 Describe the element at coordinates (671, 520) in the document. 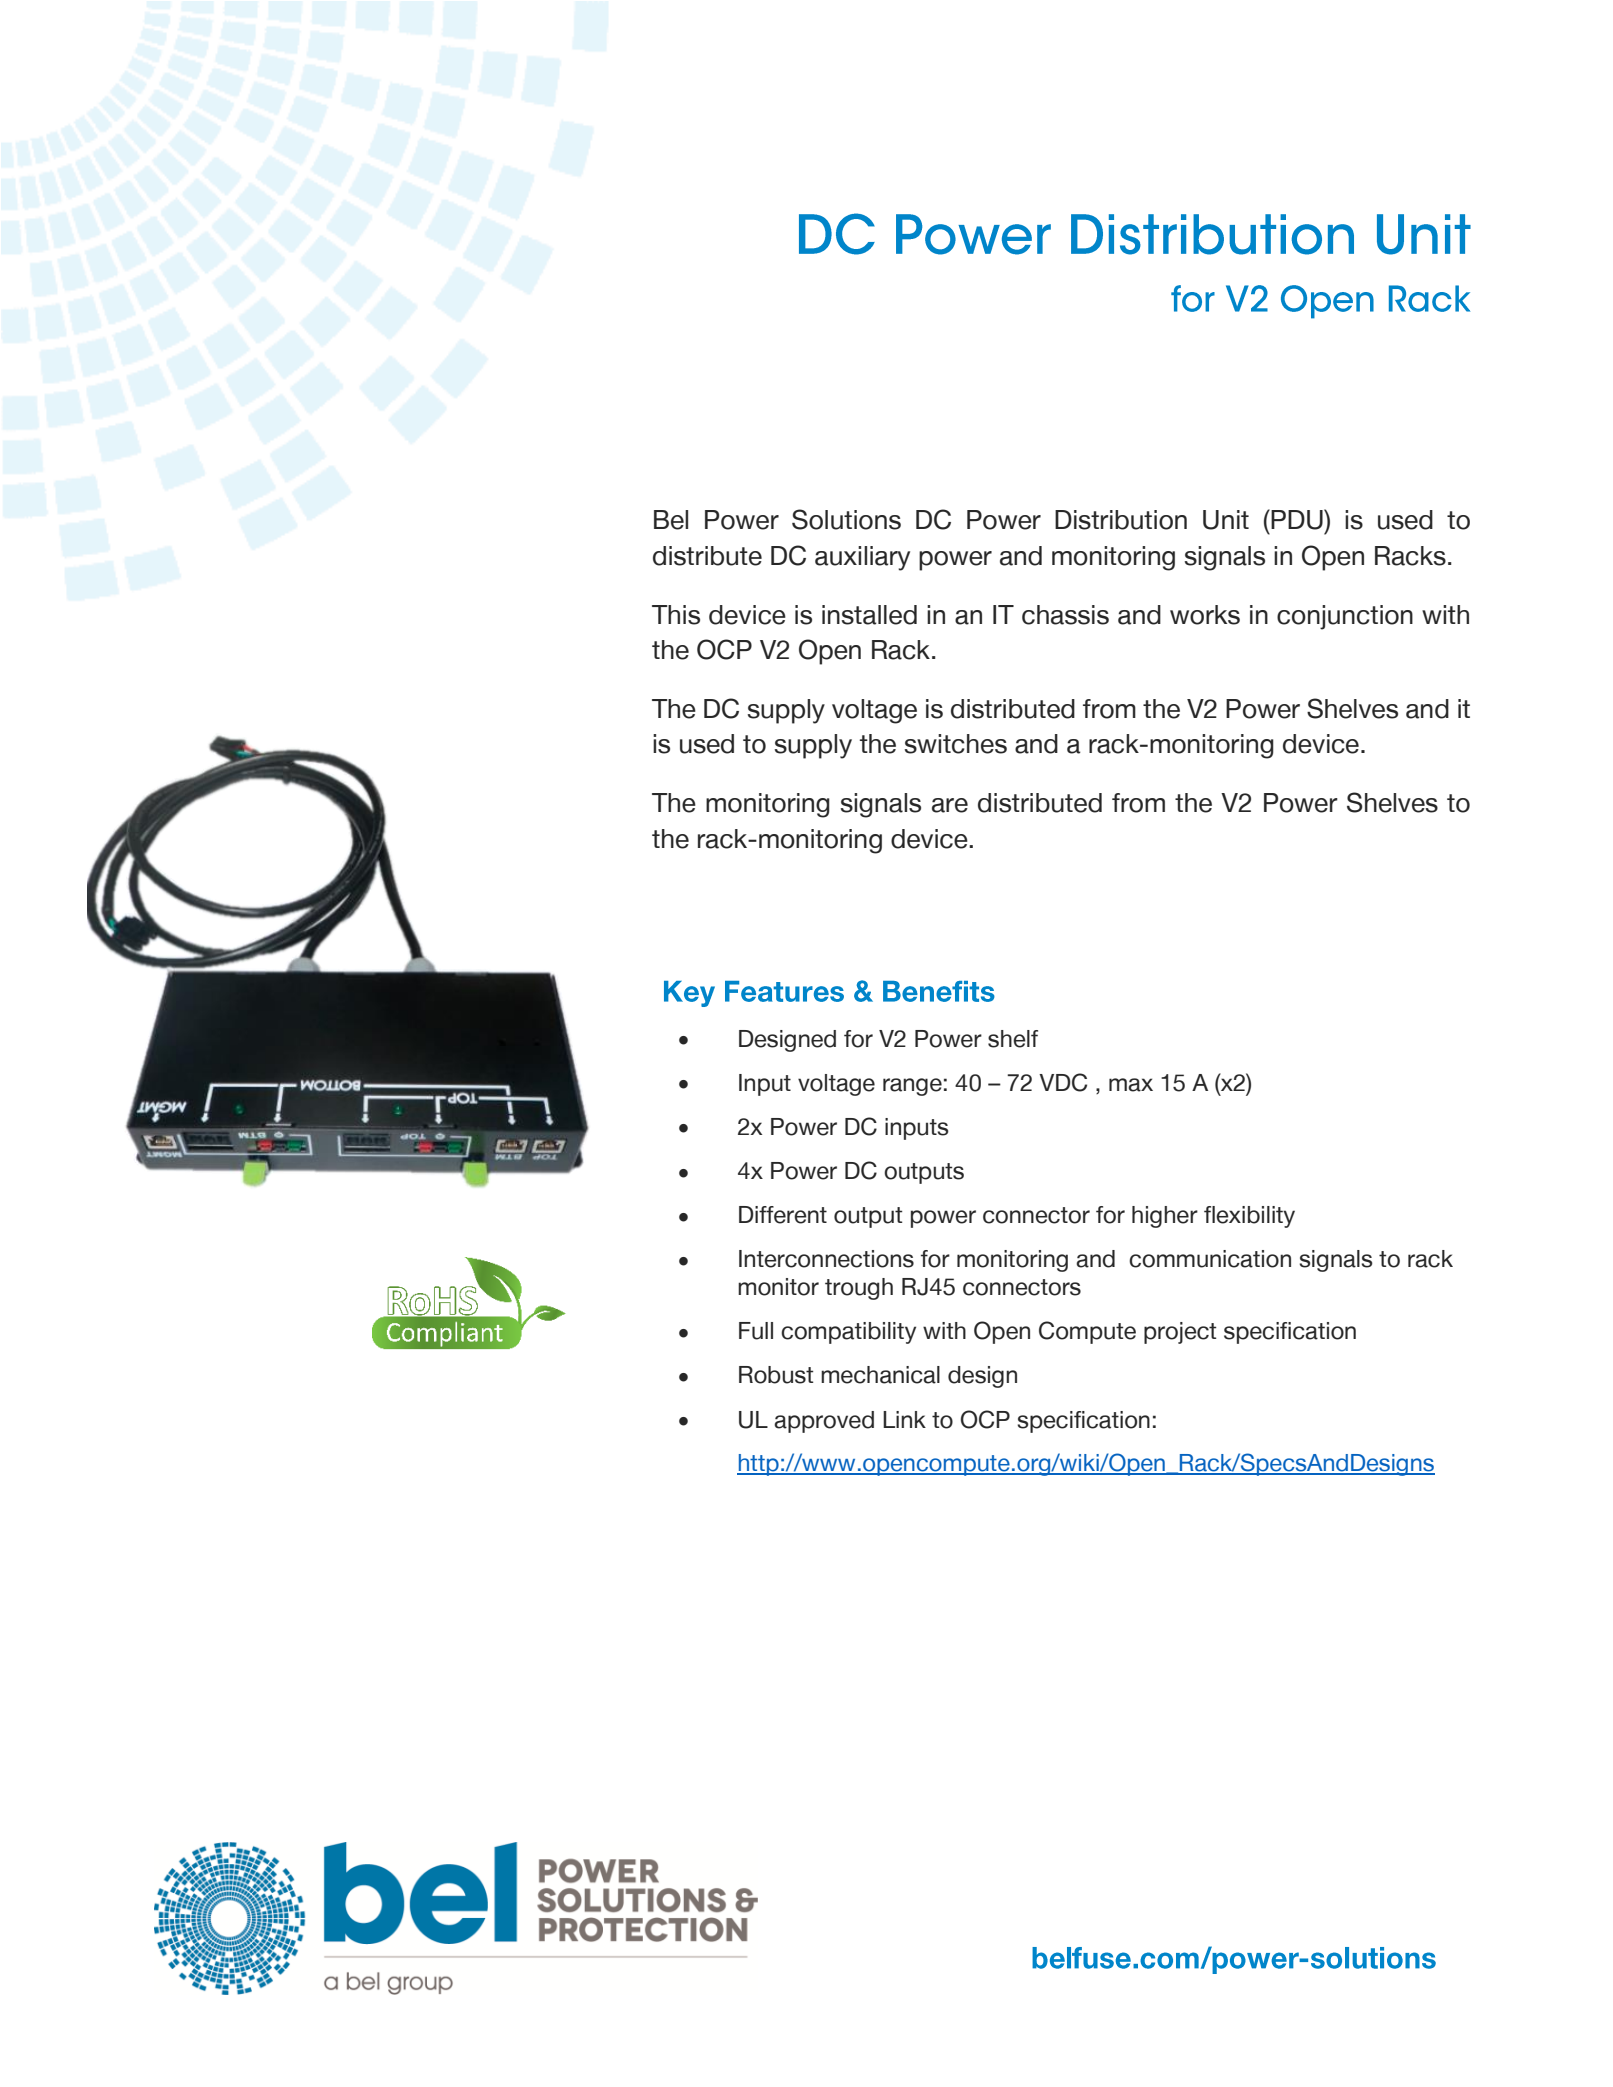

I see `Bel` at that location.
